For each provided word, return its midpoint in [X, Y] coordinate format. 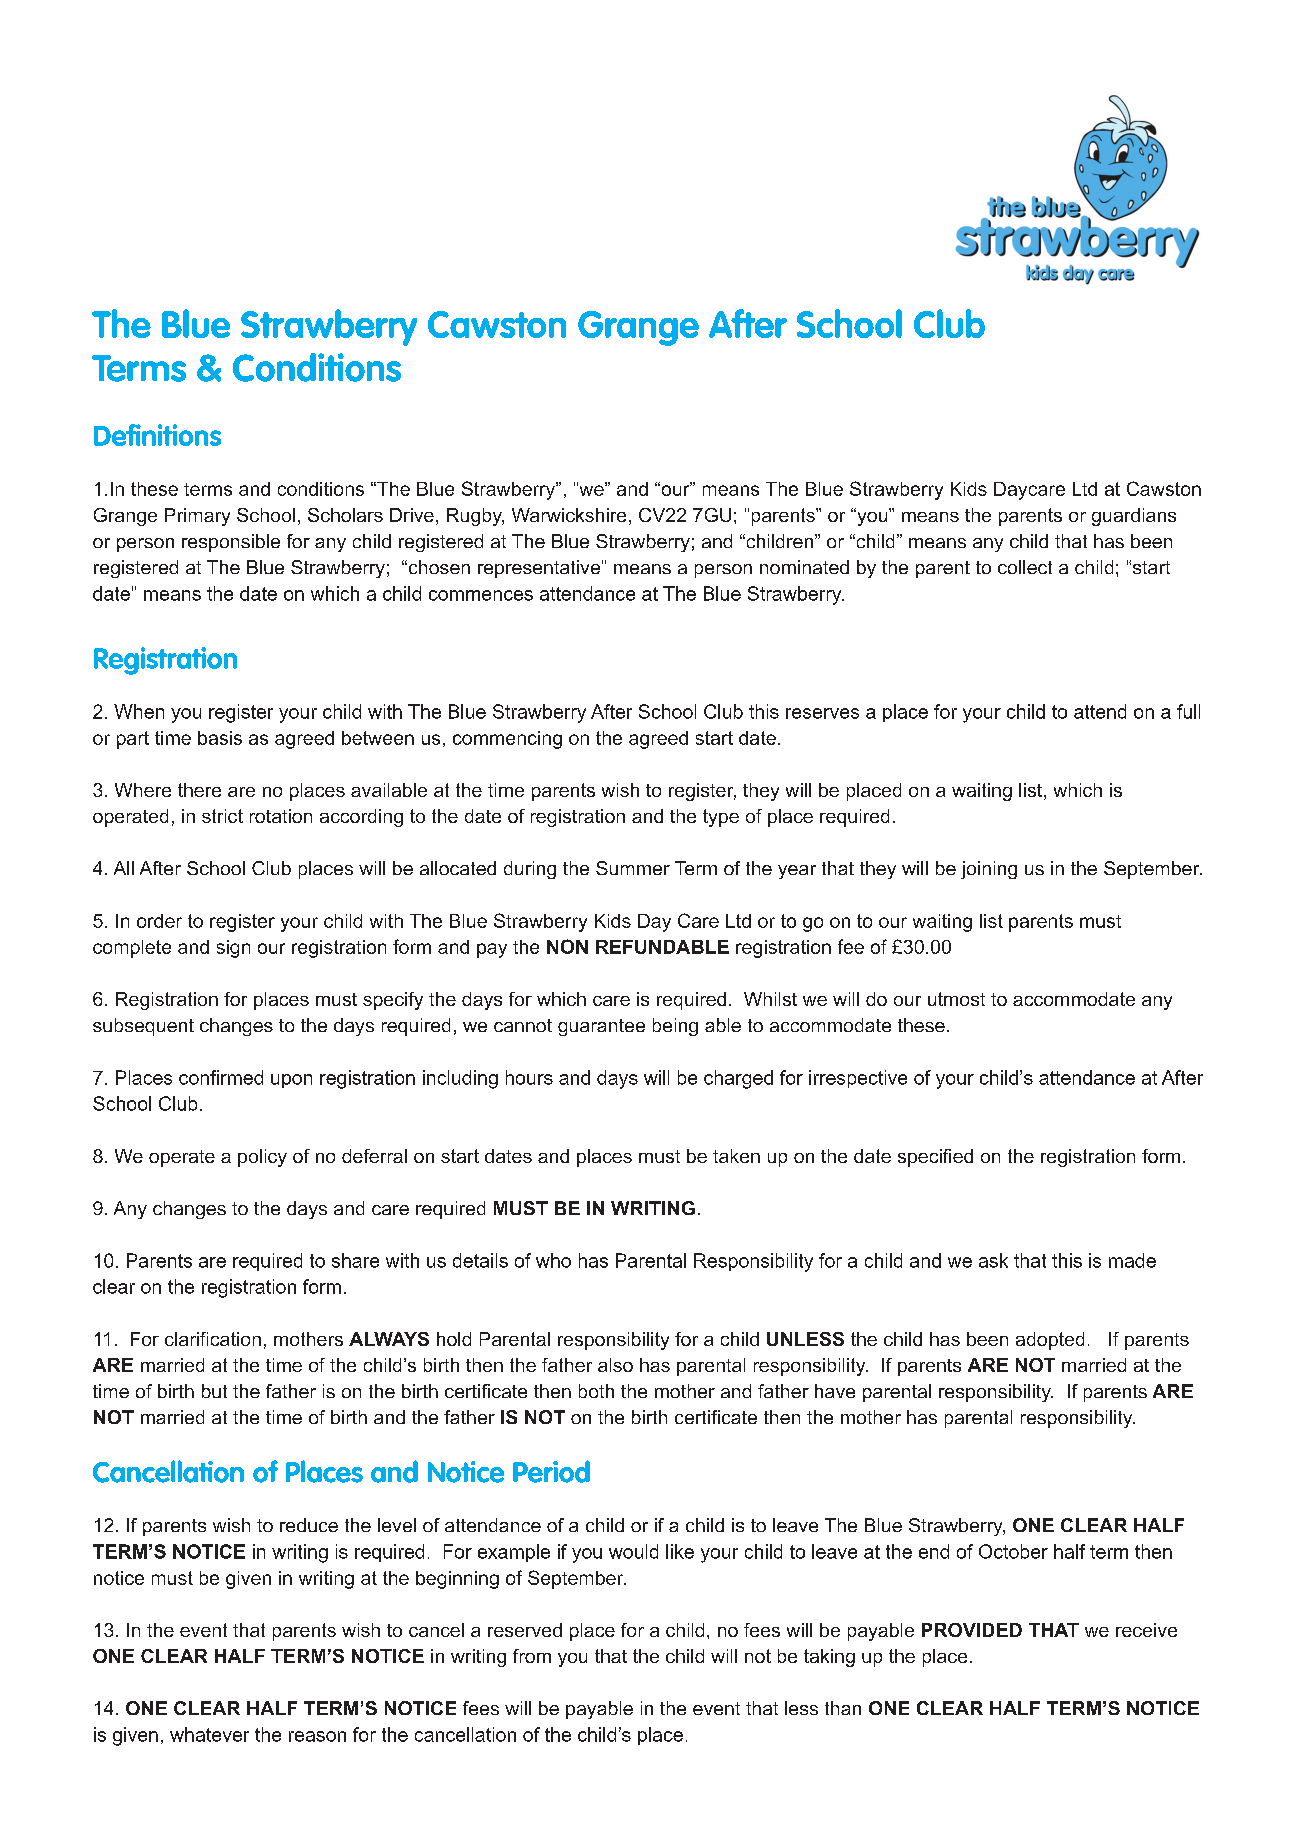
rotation [281, 816]
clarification [213, 1339]
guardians [1134, 517]
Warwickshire [569, 515]
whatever [209, 1734]
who [553, 1260]
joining [989, 870]
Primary [197, 517]
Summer [633, 868]
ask [993, 1260]
